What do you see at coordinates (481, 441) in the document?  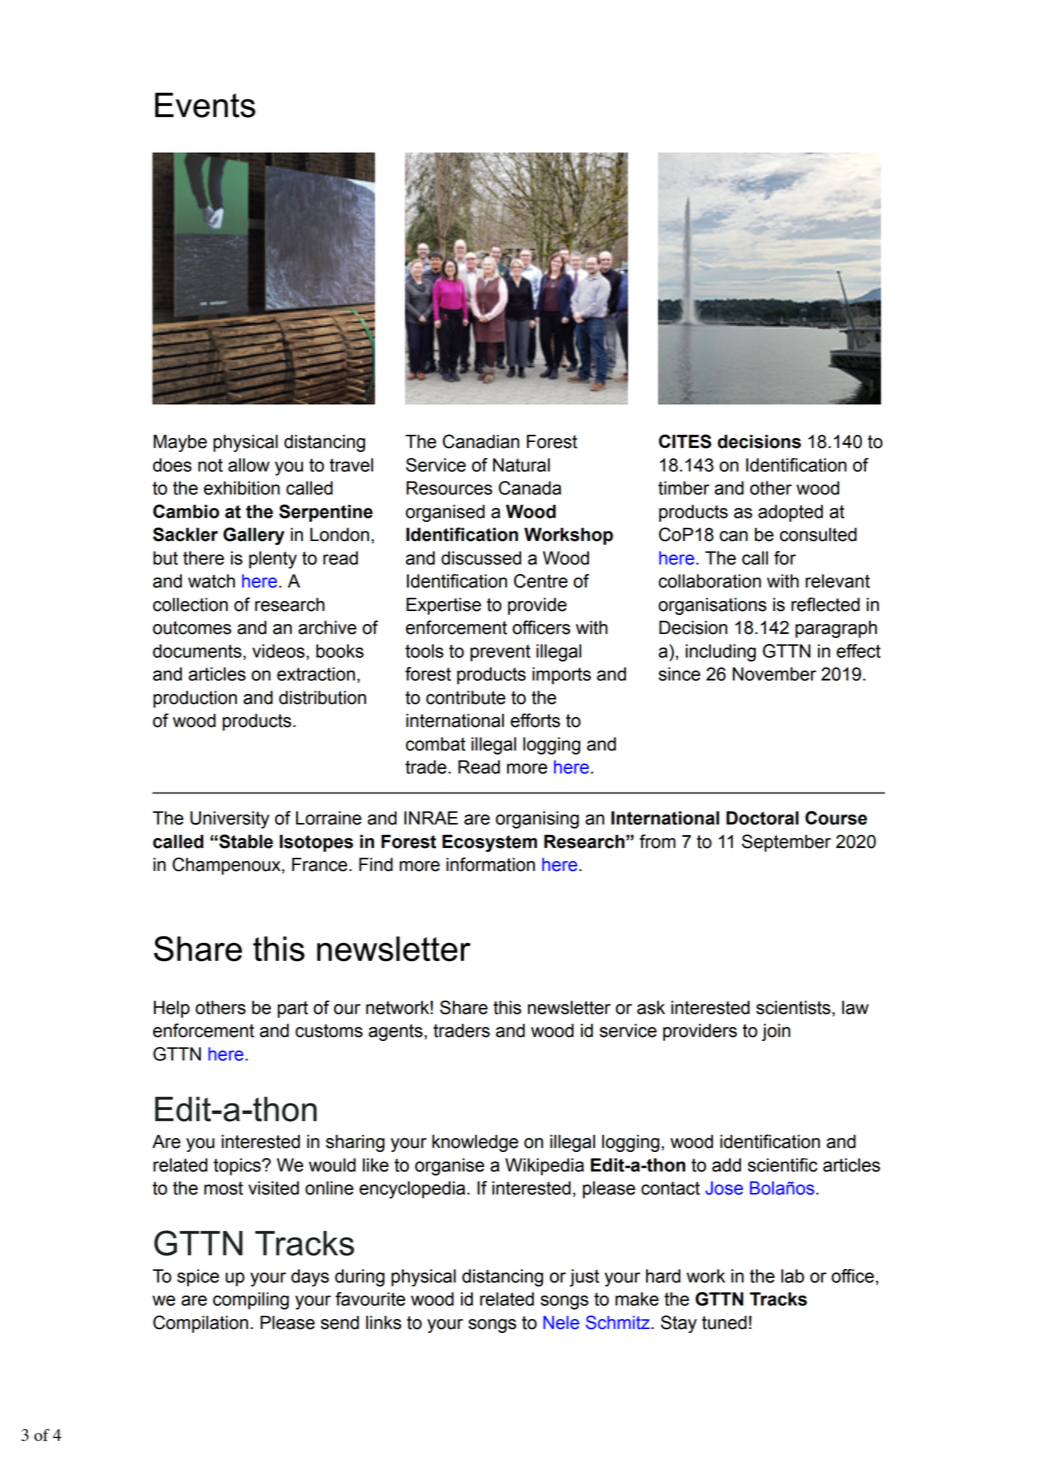 I see `Canadian` at bounding box center [481, 441].
